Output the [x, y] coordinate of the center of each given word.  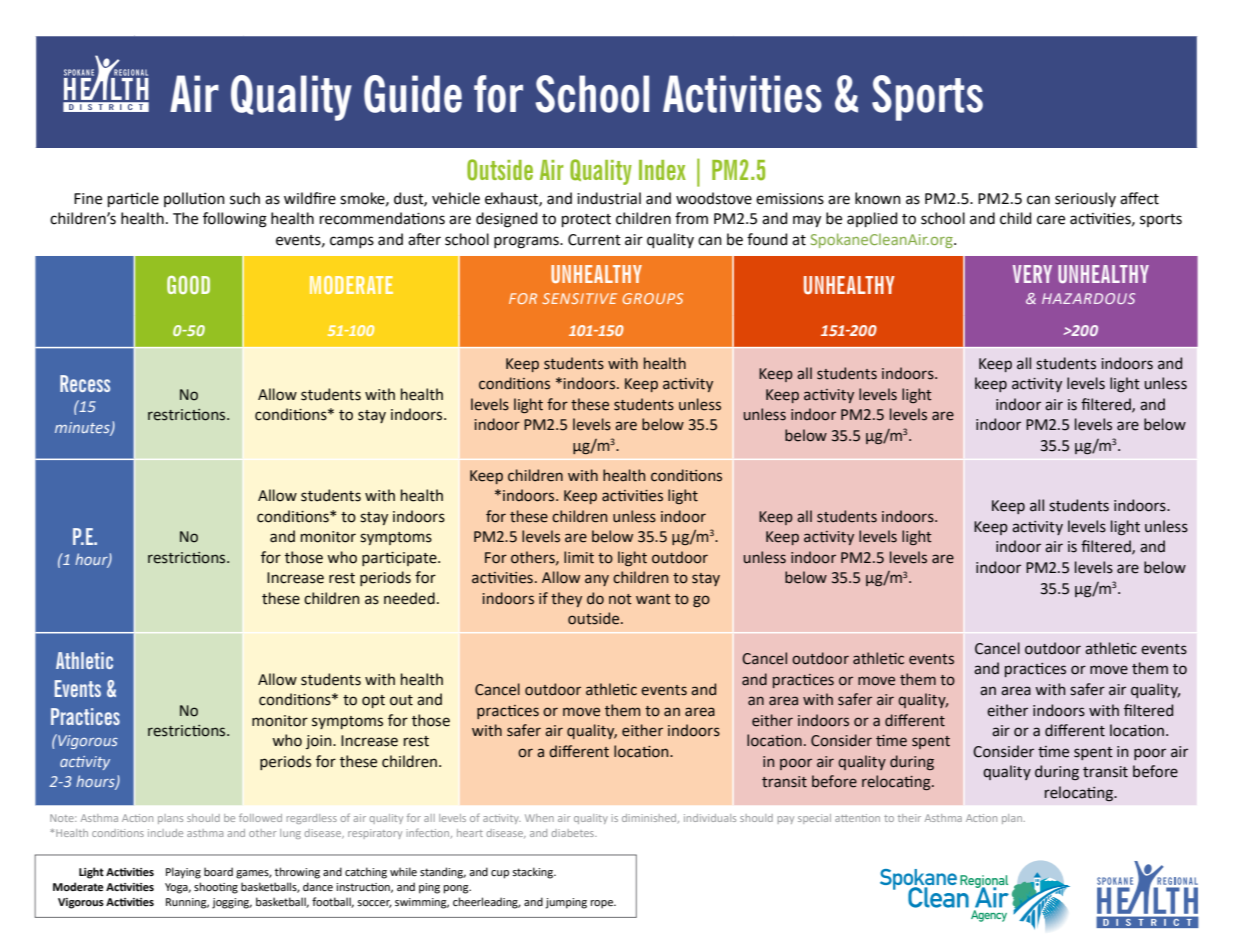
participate [400, 559]
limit [579, 557]
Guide [413, 94]
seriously [1085, 199]
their [909, 818]
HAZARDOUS [1088, 298]
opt [373, 701]
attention [857, 818]
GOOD [188, 285]
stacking [533, 873]
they [566, 599]
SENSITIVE [579, 298]
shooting [216, 888]
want [653, 599]
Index [662, 170]
